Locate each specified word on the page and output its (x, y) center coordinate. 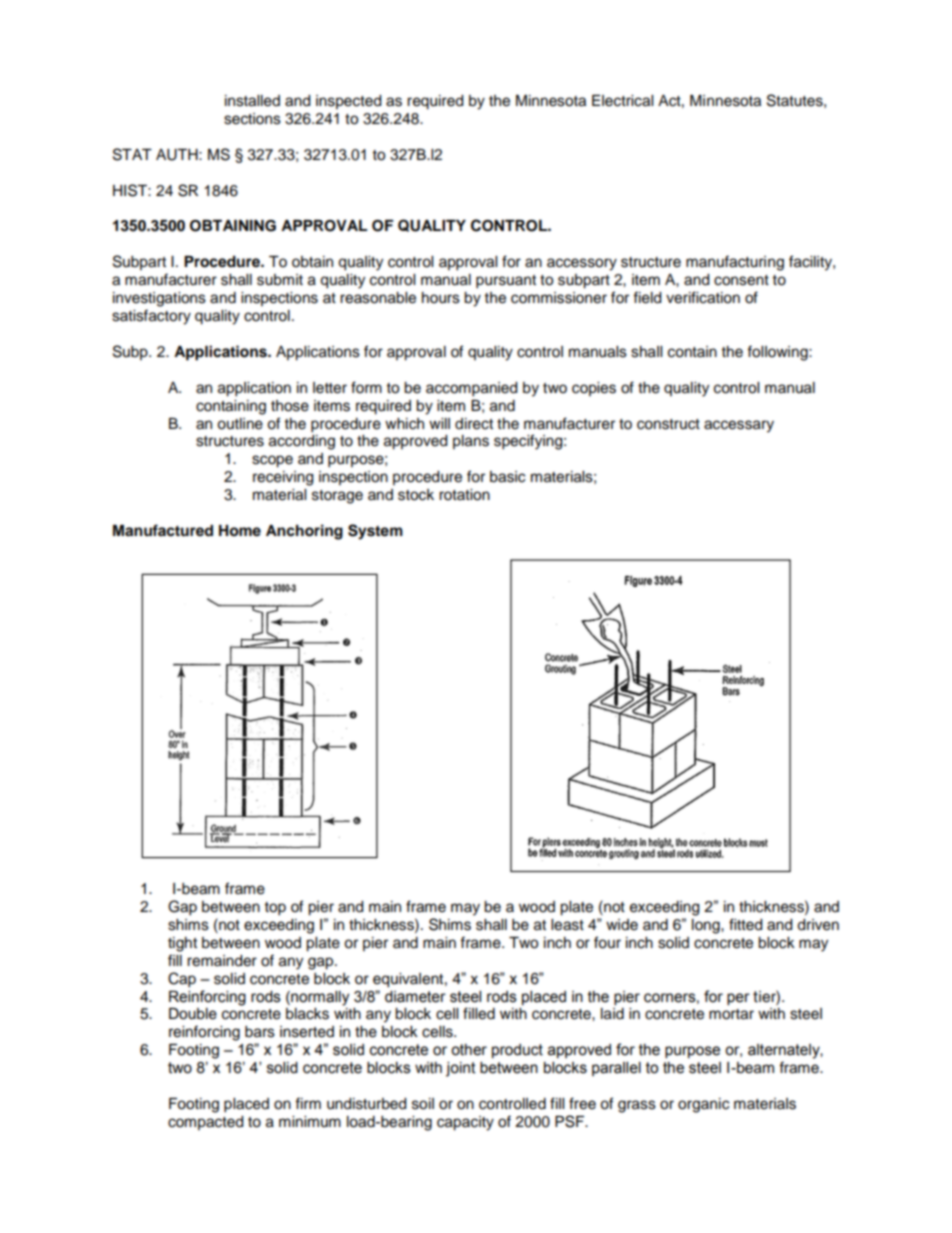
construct (668, 424)
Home (240, 531)
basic (507, 477)
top (275, 909)
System (375, 532)
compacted (205, 1123)
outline (240, 424)
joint (461, 1069)
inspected (348, 102)
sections (252, 119)
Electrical (622, 101)
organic (703, 1105)
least (567, 925)
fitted (745, 924)
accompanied (471, 389)
